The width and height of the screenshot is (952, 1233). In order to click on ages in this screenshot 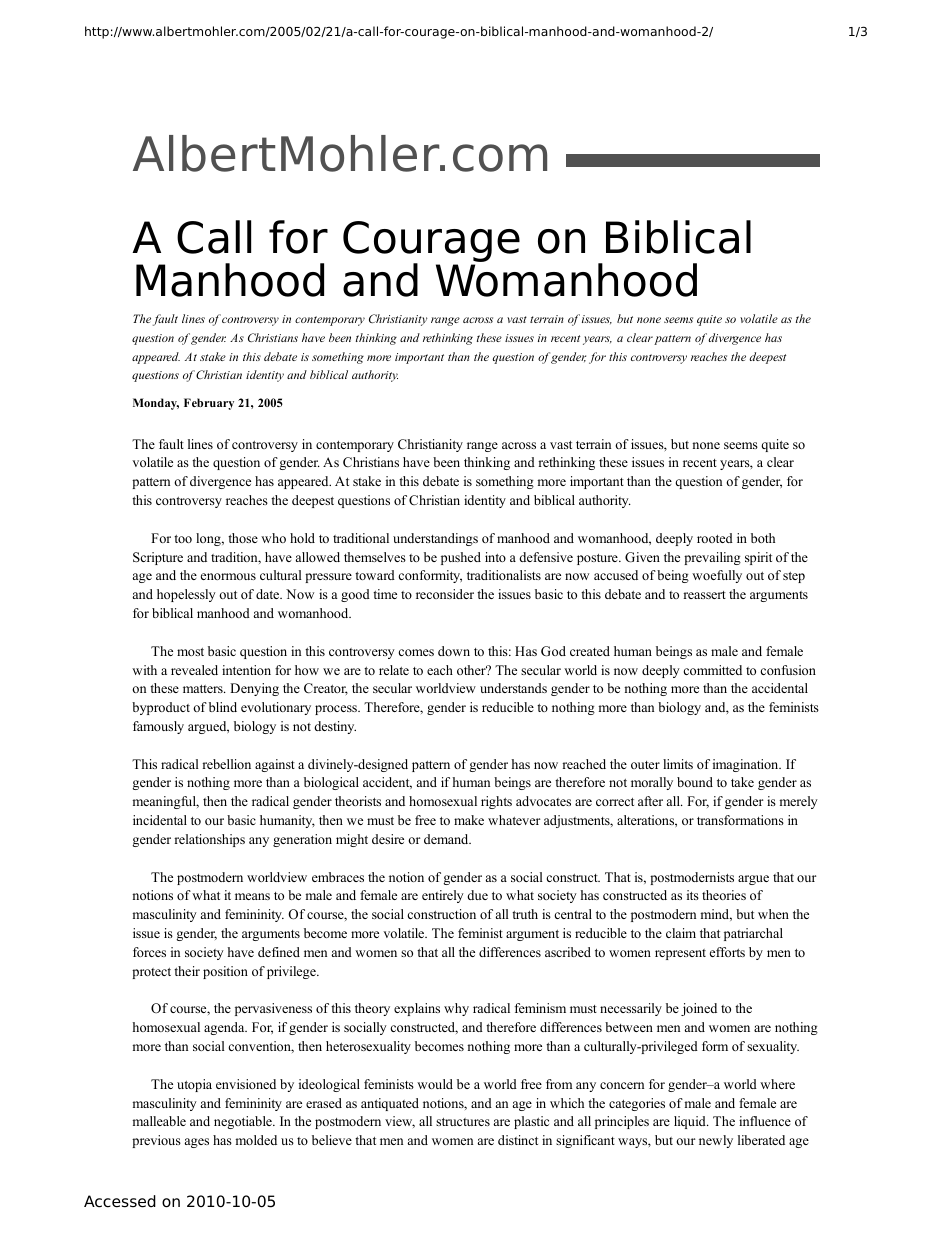, I will do `click(197, 1143)`.
